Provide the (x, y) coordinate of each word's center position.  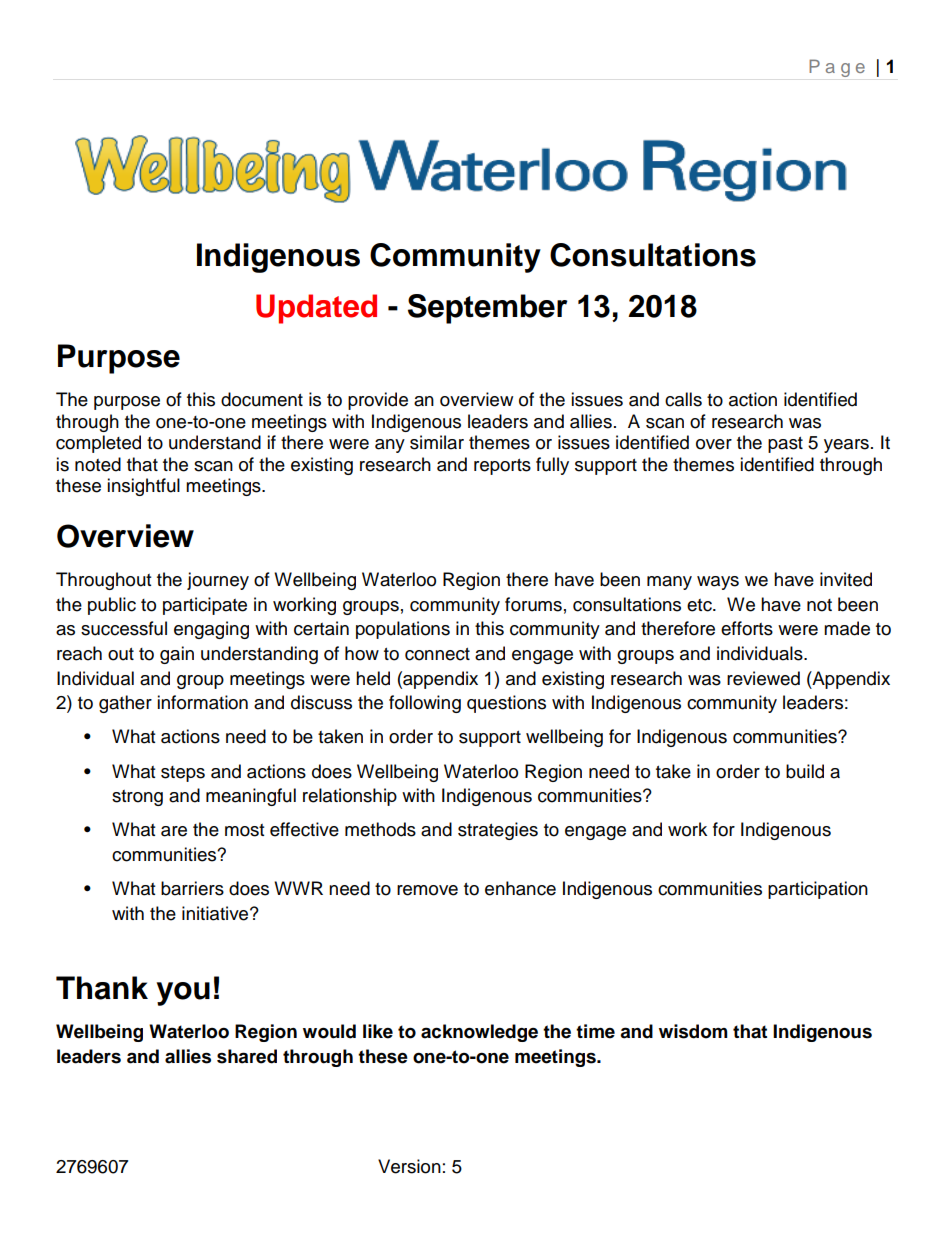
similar (437, 442)
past (785, 445)
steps (183, 774)
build (805, 771)
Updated (316, 309)
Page (837, 68)
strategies (498, 831)
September (488, 309)
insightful (143, 487)
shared (247, 1056)
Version (409, 1166)
